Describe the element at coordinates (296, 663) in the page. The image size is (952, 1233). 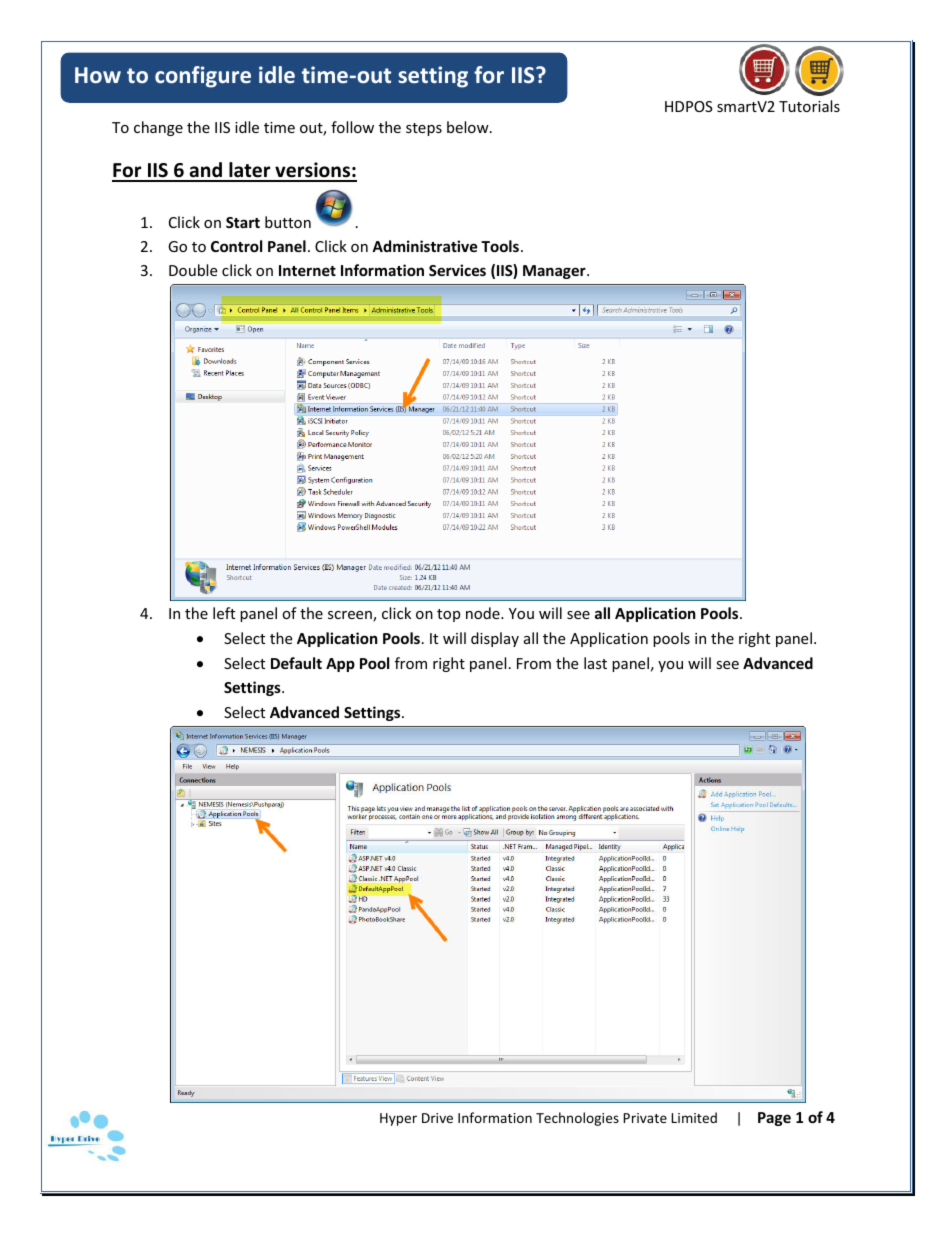
I see `Default` at that location.
